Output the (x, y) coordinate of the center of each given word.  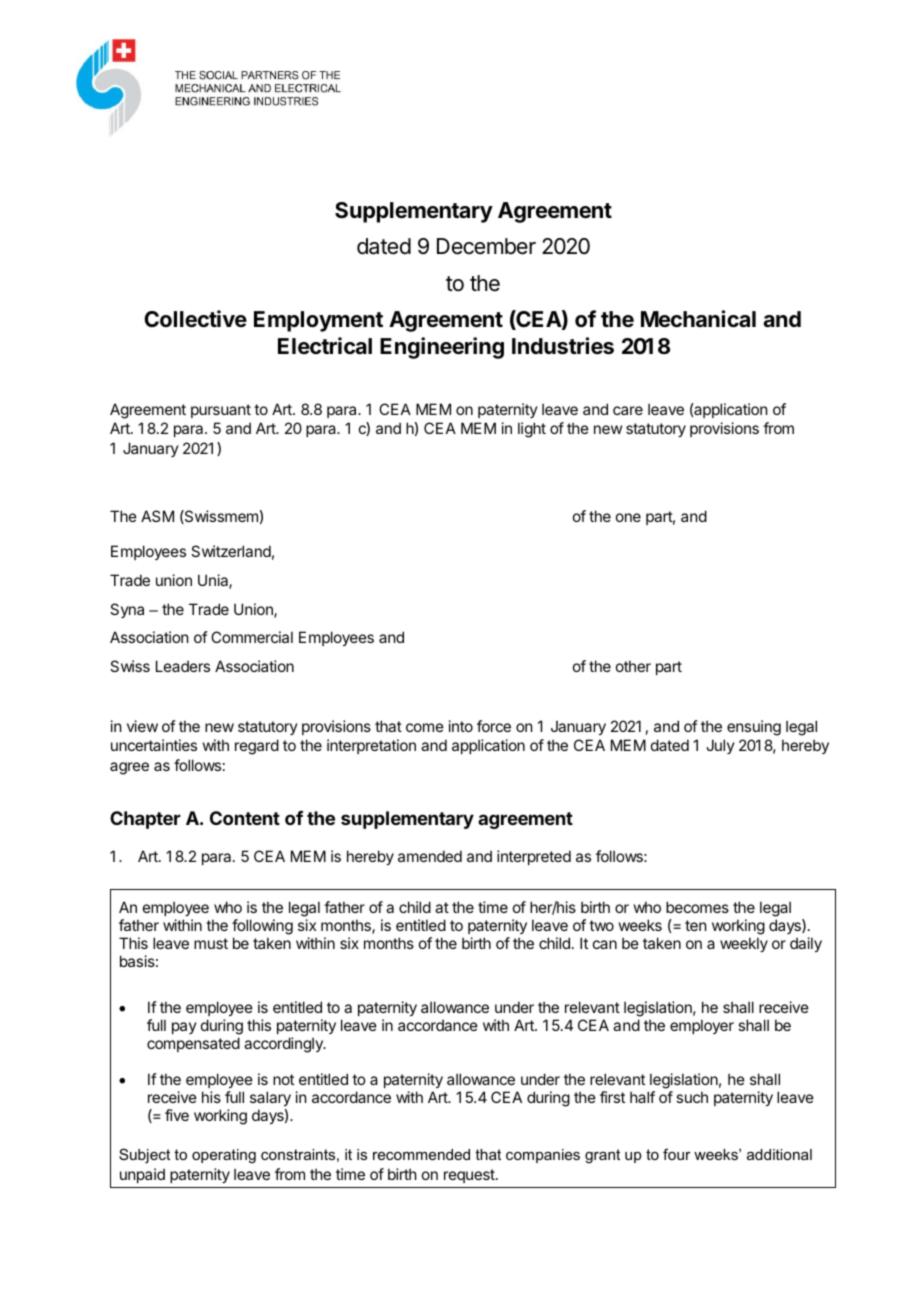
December (486, 246)
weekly (744, 944)
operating (224, 1156)
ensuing (754, 728)
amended (430, 856)
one (628, 517)
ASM (157, 516)
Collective (195, 319)
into (461, 726)
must (211, 943)
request (470, 1176)
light (532, 430)
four (677, 1154)
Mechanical (698, 319)
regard (257, 747)
